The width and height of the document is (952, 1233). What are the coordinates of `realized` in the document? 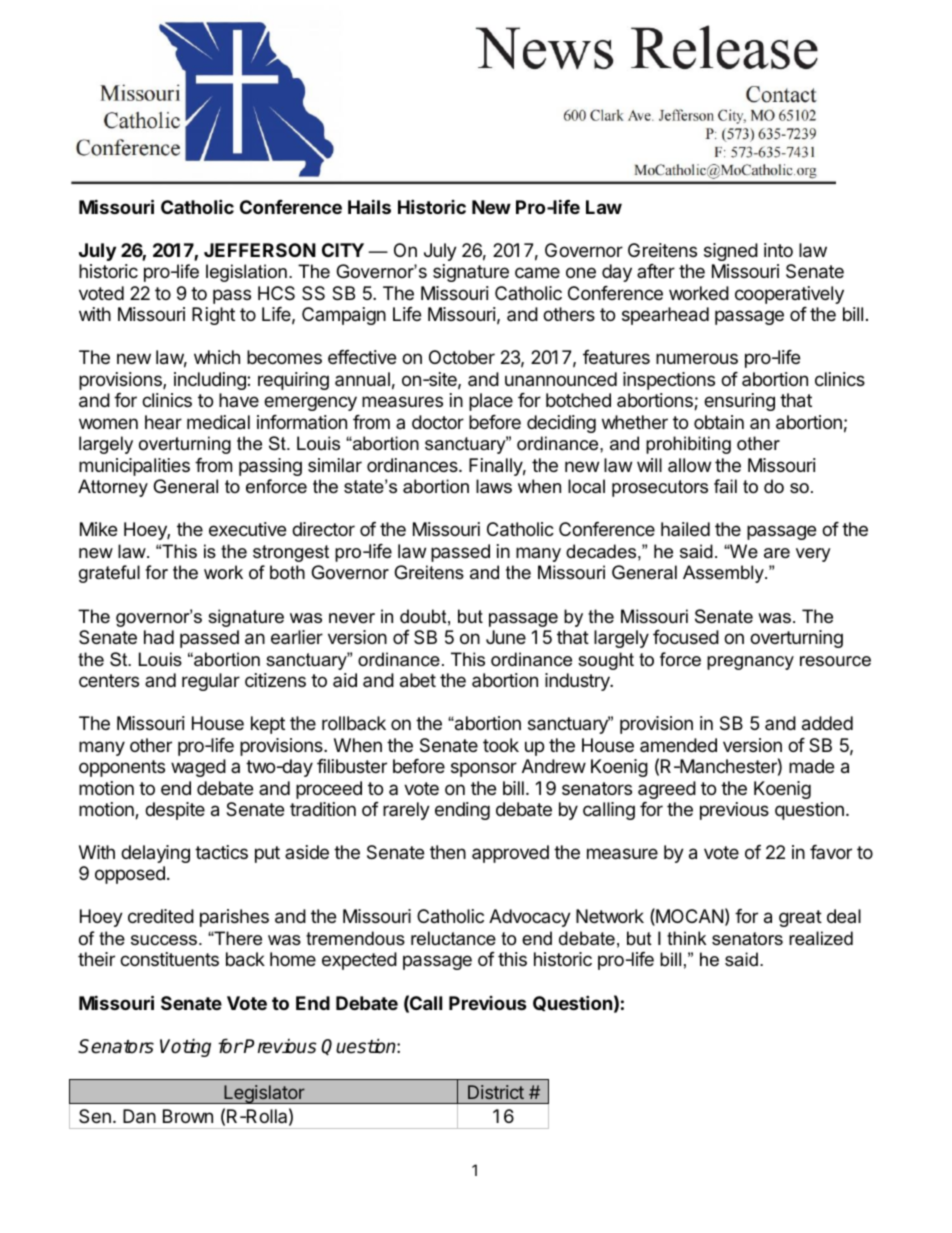 It's located at (821, 938).
